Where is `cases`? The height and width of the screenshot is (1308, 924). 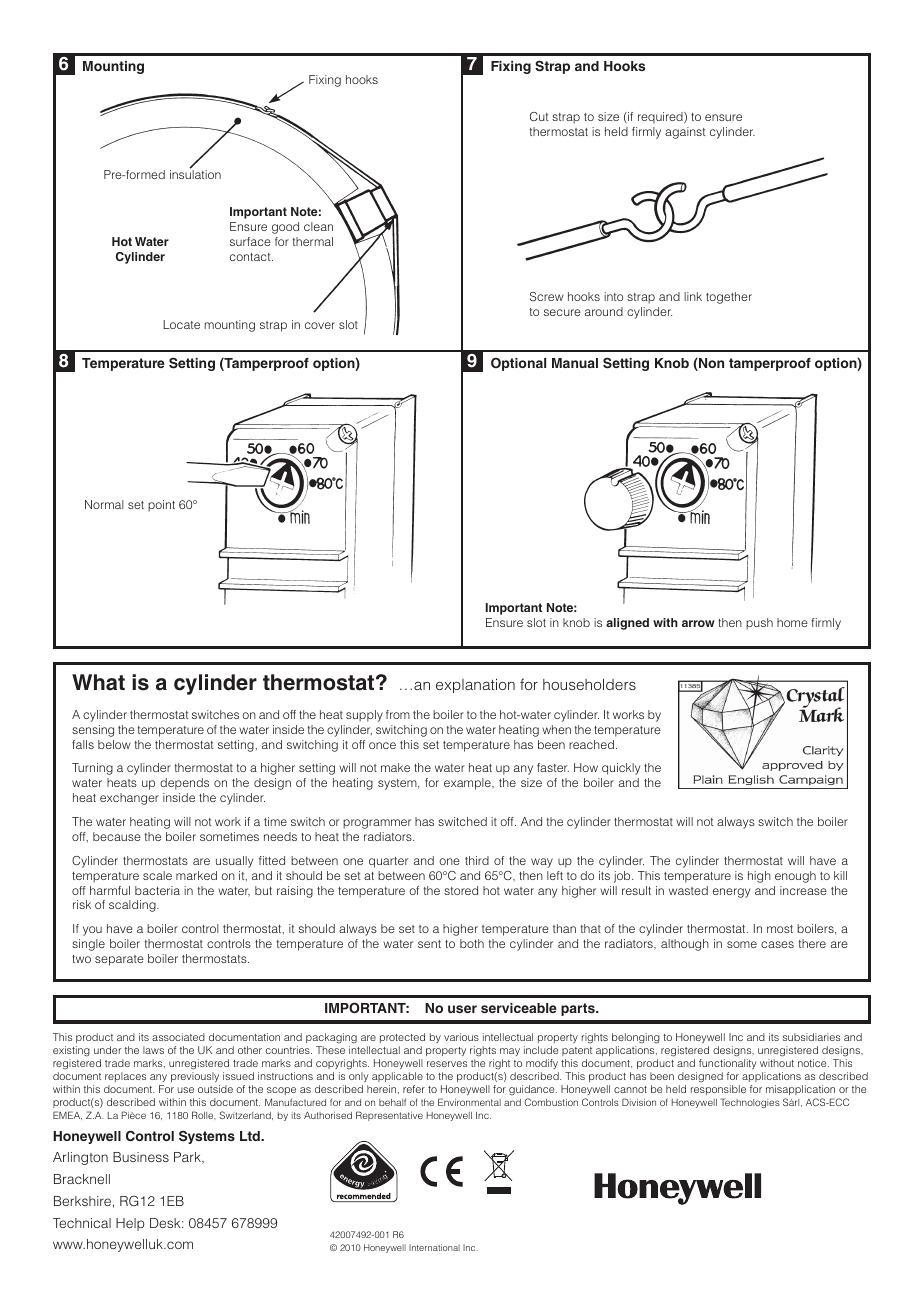 cases is located at coordinates (777, 944).
